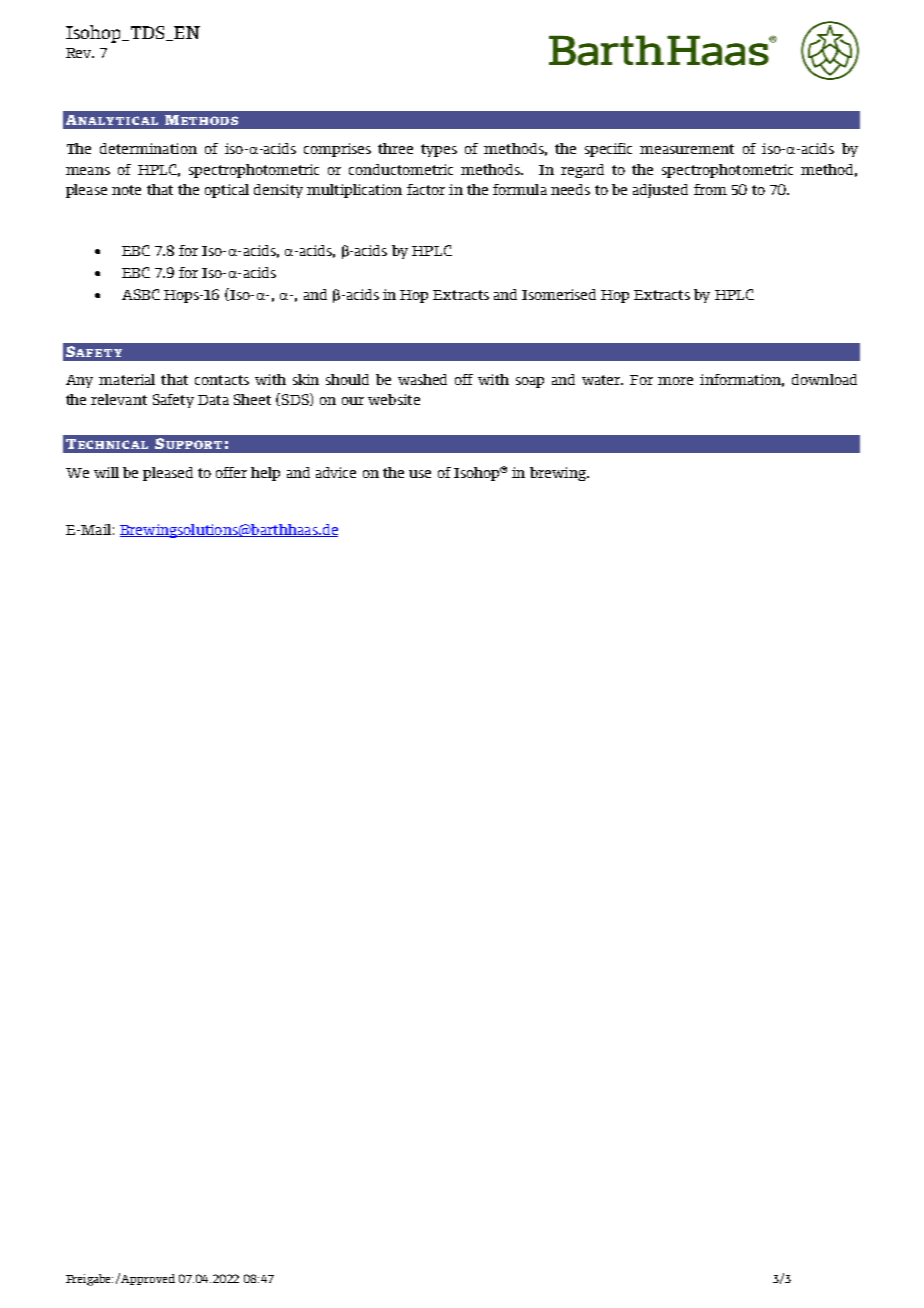 The width and height of the page is (924, 1308). I want to click on Rev, so click(80, 53).
